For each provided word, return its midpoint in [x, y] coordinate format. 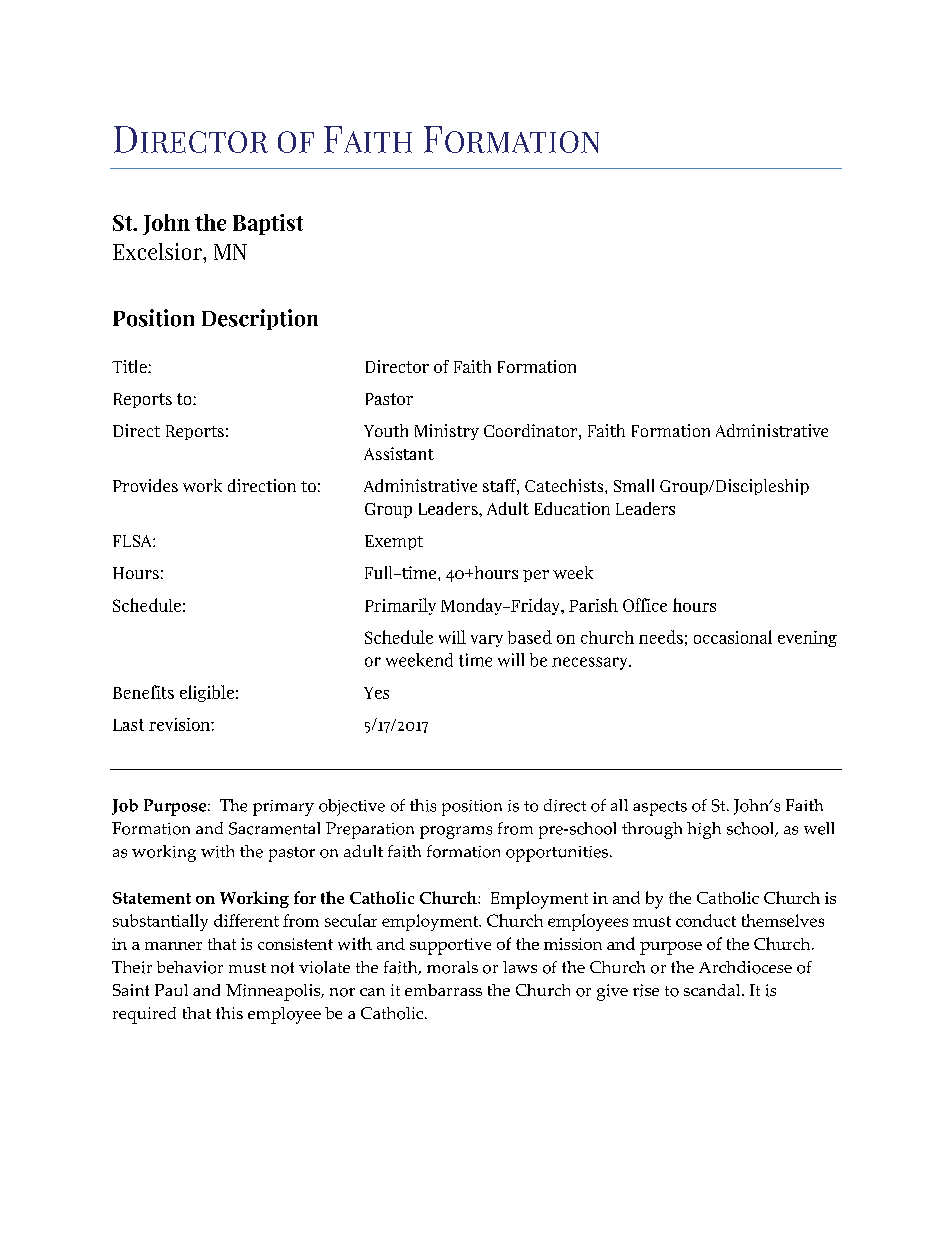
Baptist [268, 224]
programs [456, 832]
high [704, 830]
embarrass [443, 990]
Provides [145, 485]
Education [572, 508]
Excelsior [158, 251]
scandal [713, 990]
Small [634, 485]
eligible [207, 693]
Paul [171, 990]
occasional [733, 637]
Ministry [447, 432]
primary [283, 808]
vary [487, 641]
